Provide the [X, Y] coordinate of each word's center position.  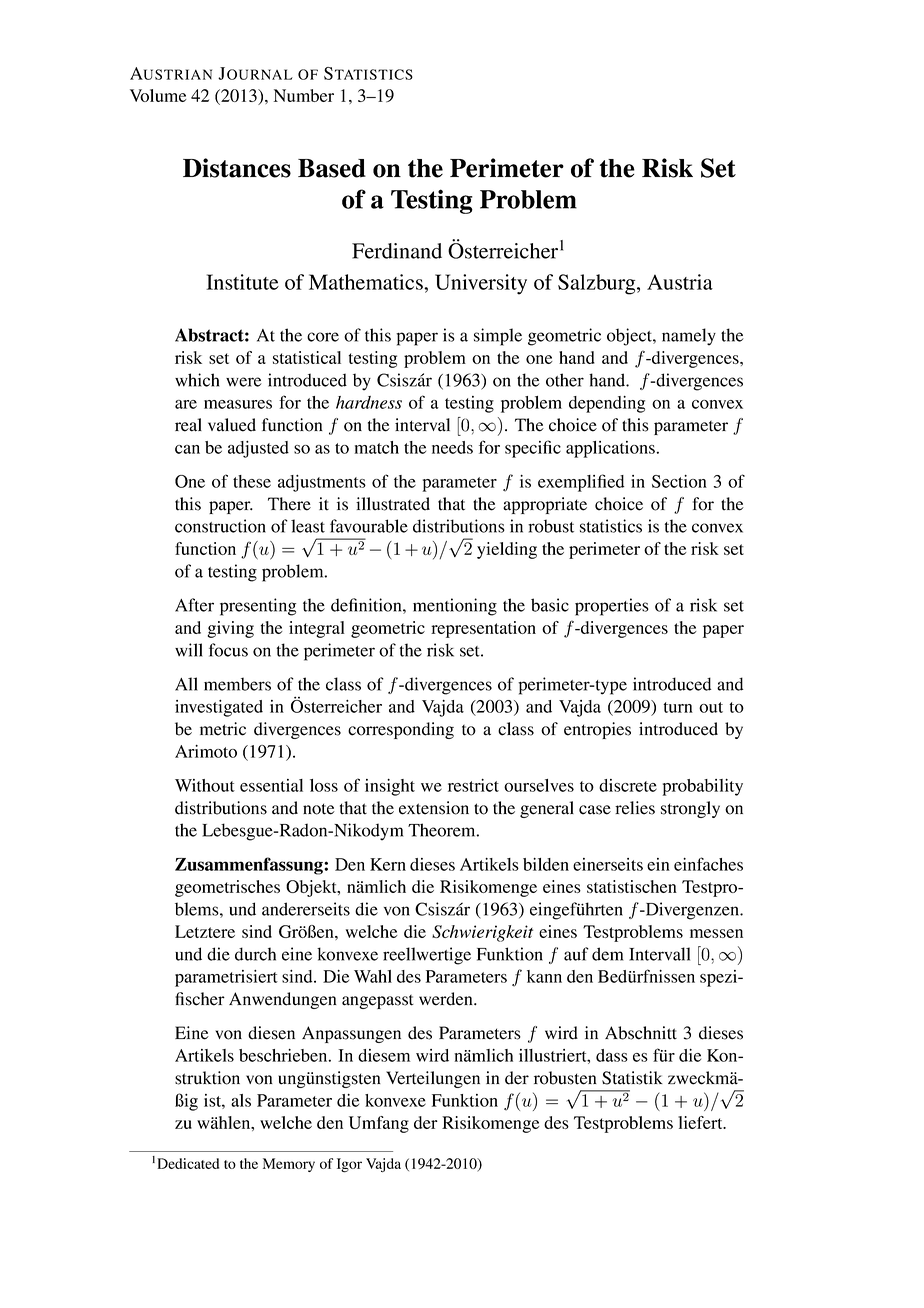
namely [689, 337]
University [481, 284]
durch [255, 954]
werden [447, 999]
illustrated [393, 504]
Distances [237, 168]
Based [332, 168]
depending [607, 404]
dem [607, 954]
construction [220, 526]
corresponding [401, 730]
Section [679, 481]
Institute [242, 282]
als [241, 1100]
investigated [219, 708]
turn [678, 707]
